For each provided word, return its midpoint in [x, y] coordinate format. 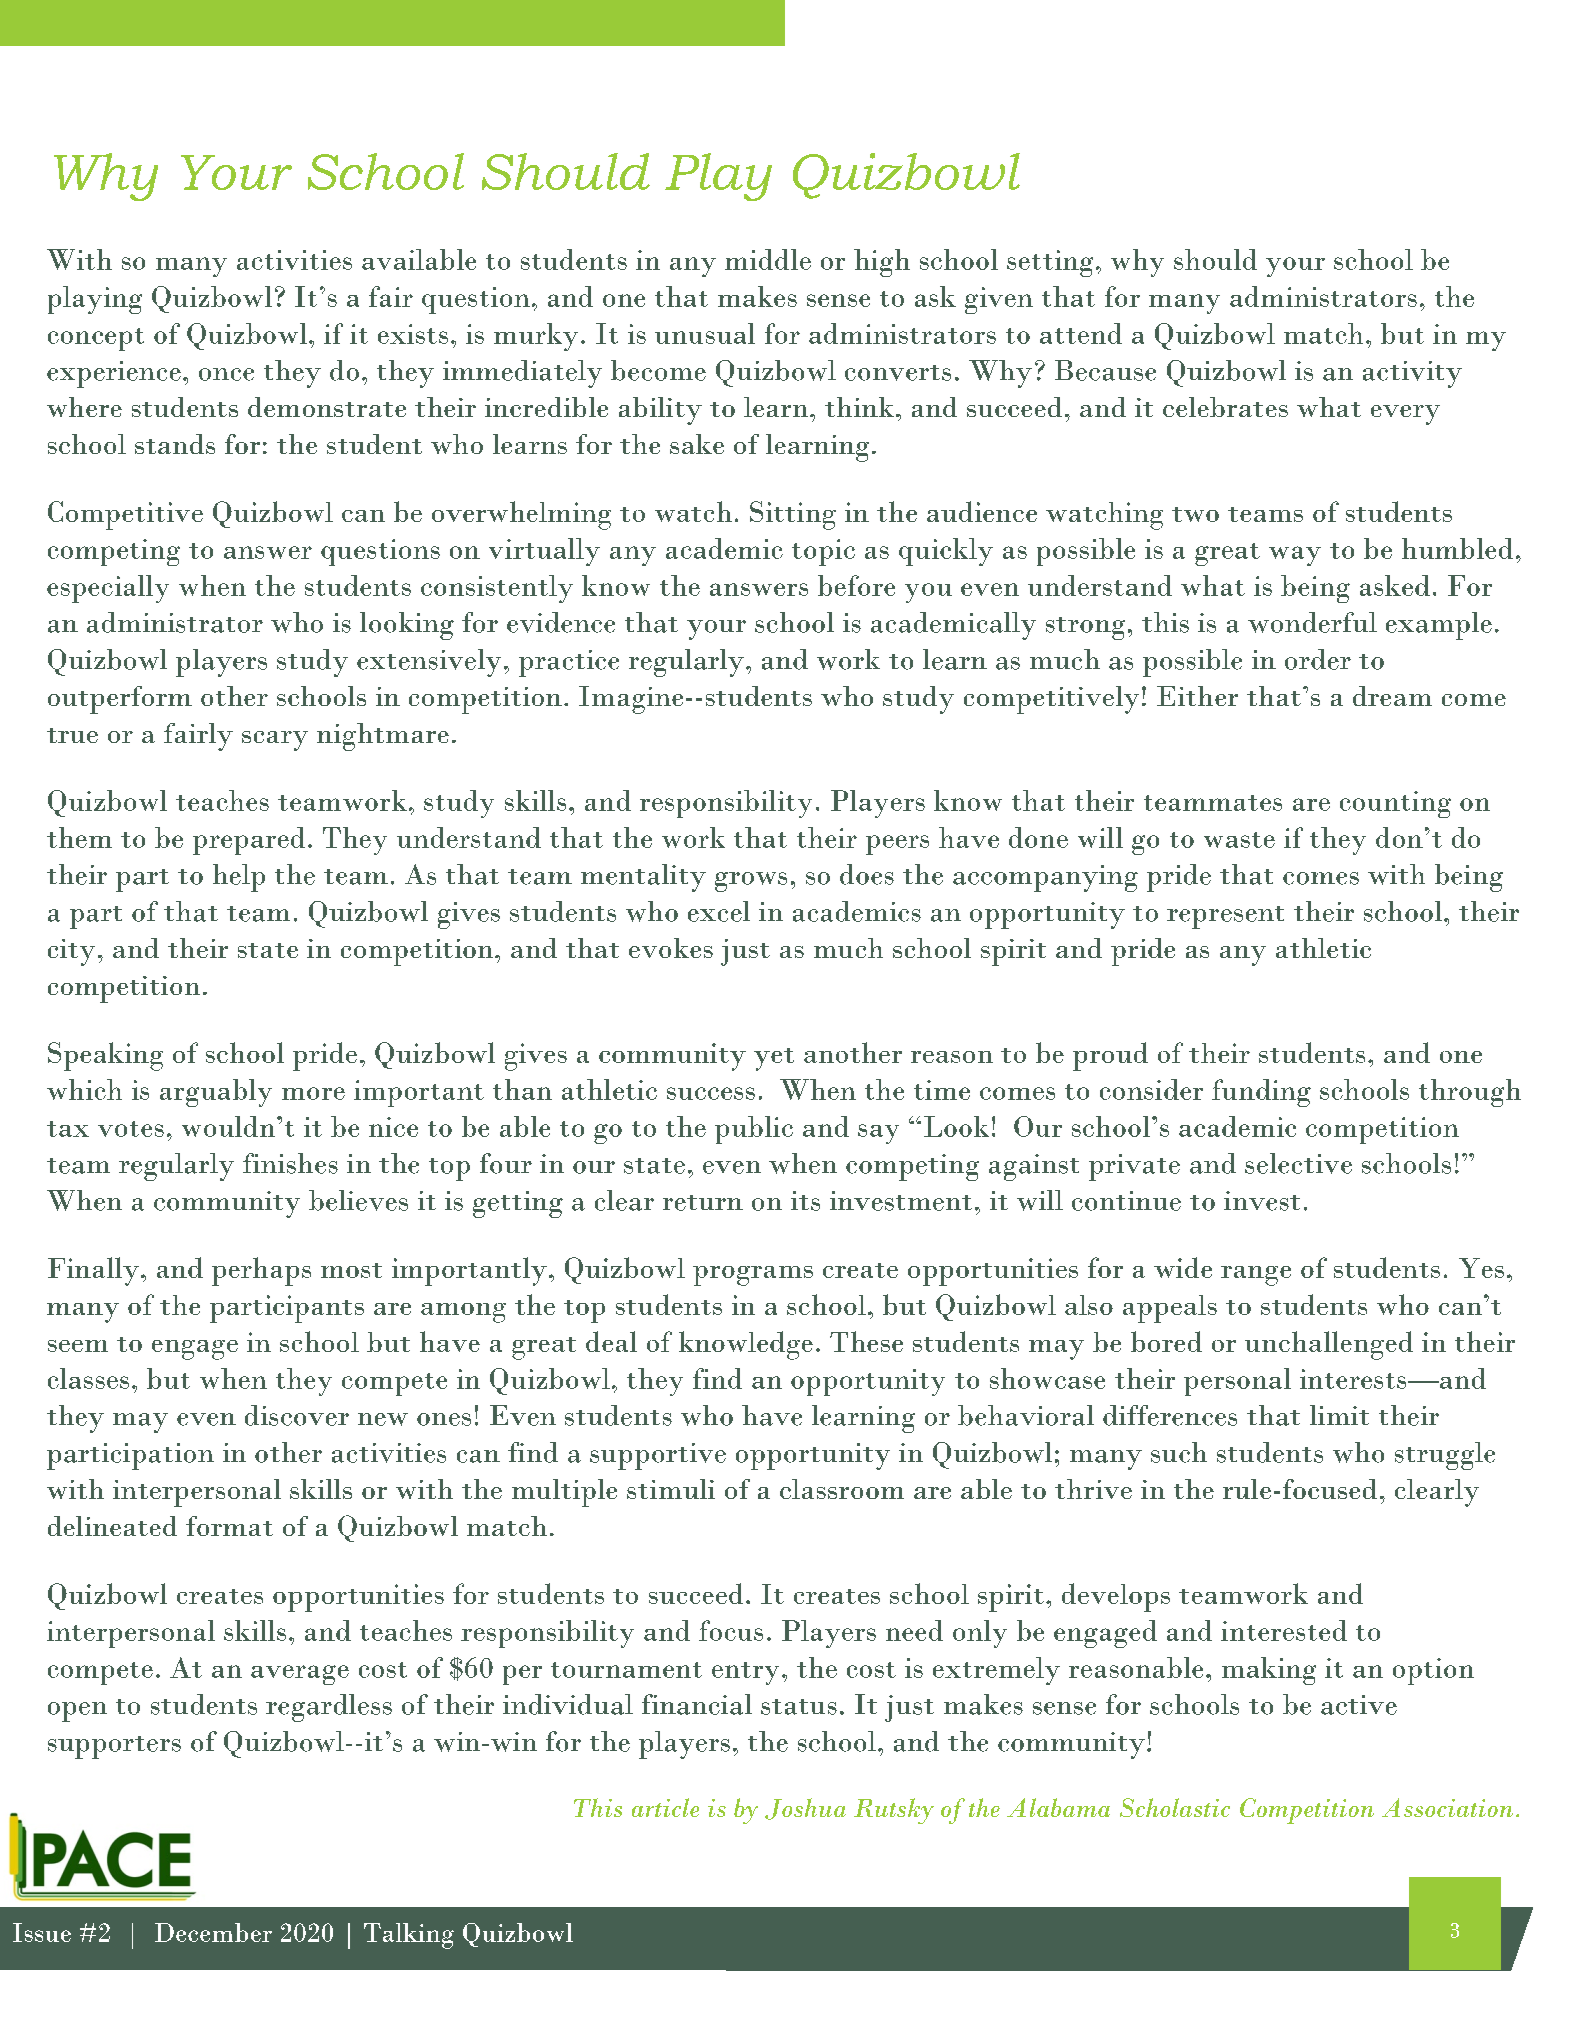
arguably [216, 1093]
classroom [842, 1489]
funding [1261, 1093]
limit [1339, 1415]
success [711, 1093]
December [213, 1932]
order [1318, 659]
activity [1412, 374]
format [229, 1526]
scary [275, 741]
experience [114, 374]
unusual [705, 333]
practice [569, 663]
